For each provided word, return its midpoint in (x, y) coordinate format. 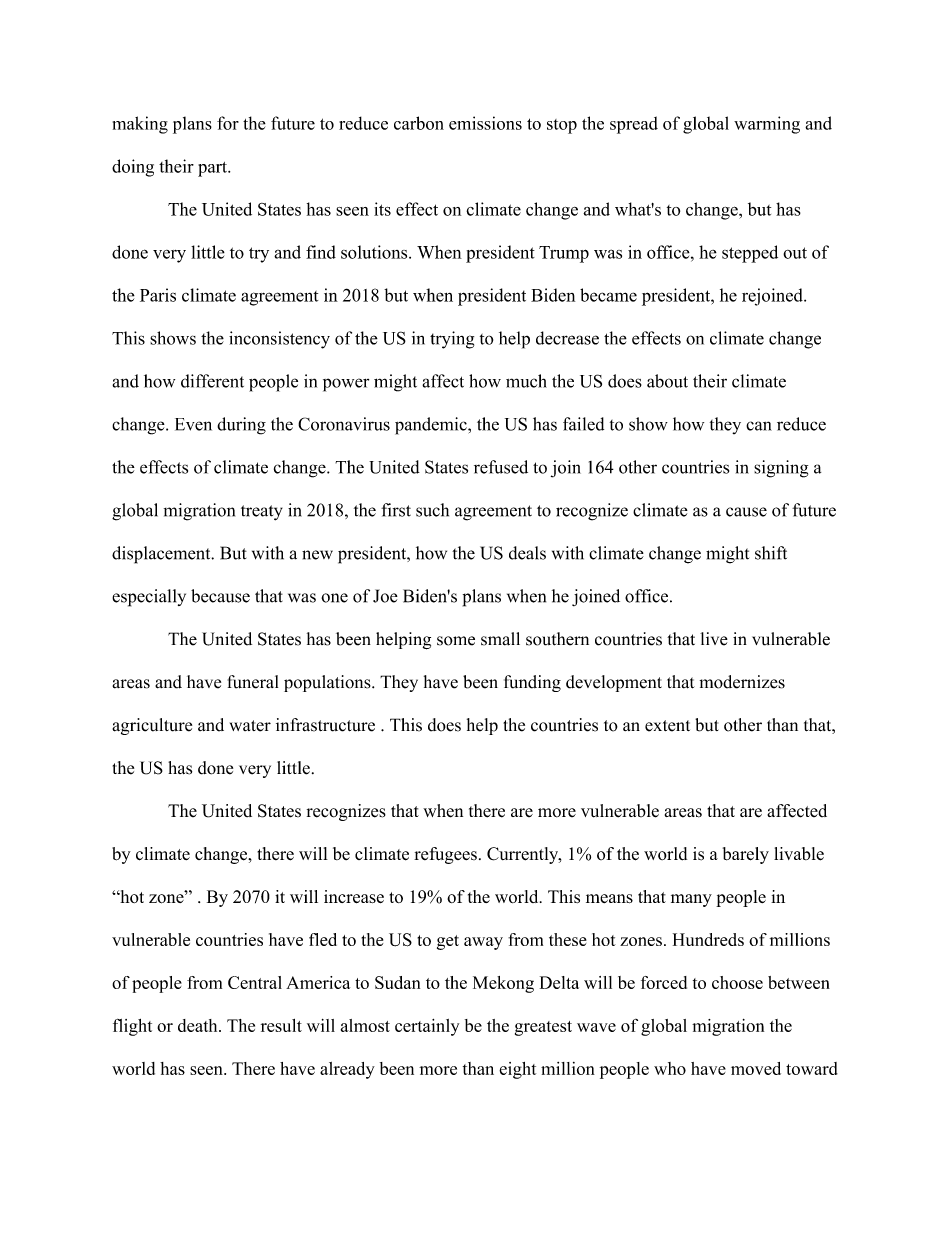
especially (149, 598)
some (456, 641)
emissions (485, 123)
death (199, 1025)
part (213, 169)
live (714, 639)
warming (767, 125)
